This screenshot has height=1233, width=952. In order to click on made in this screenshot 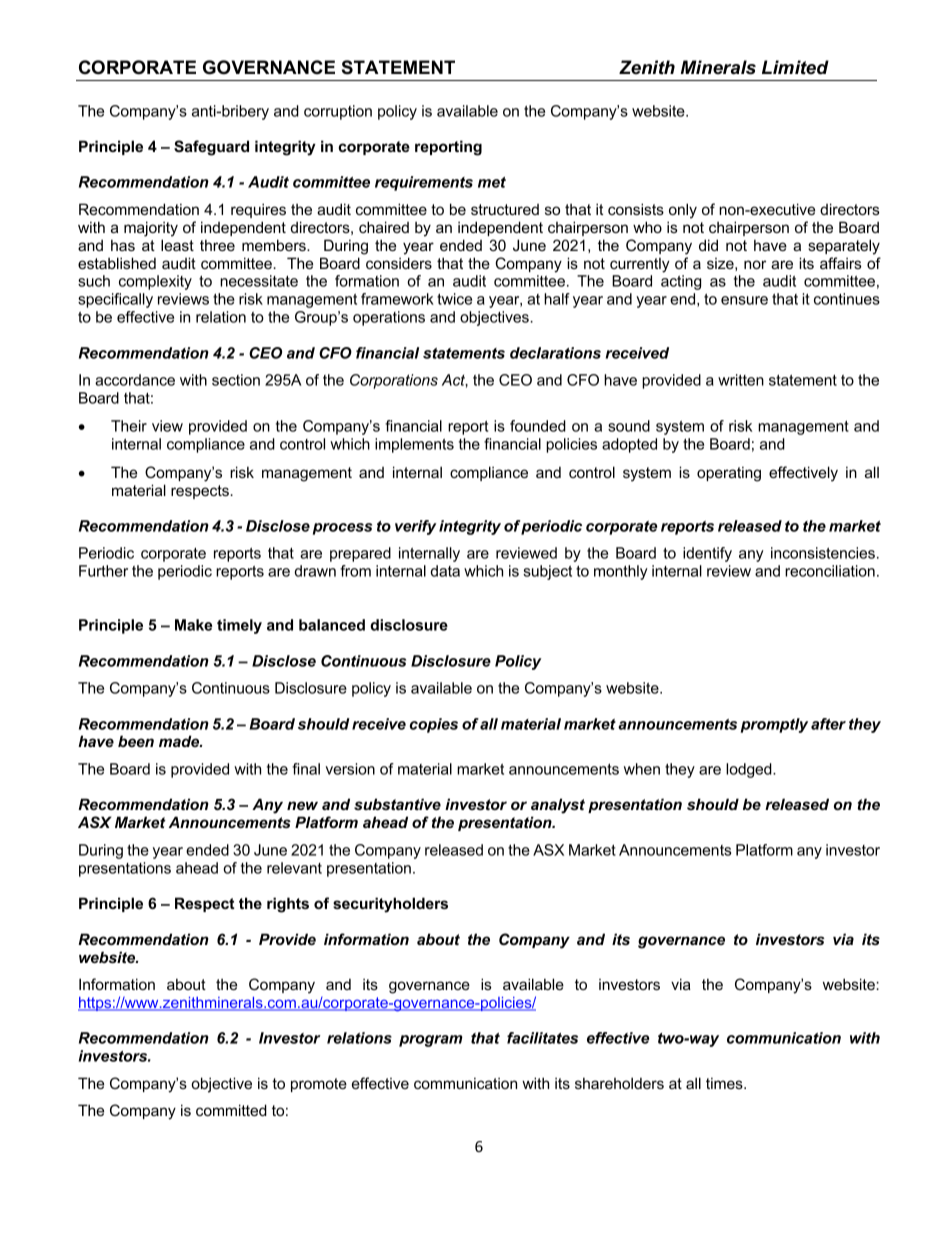, I will do `click(180, 741)`.
